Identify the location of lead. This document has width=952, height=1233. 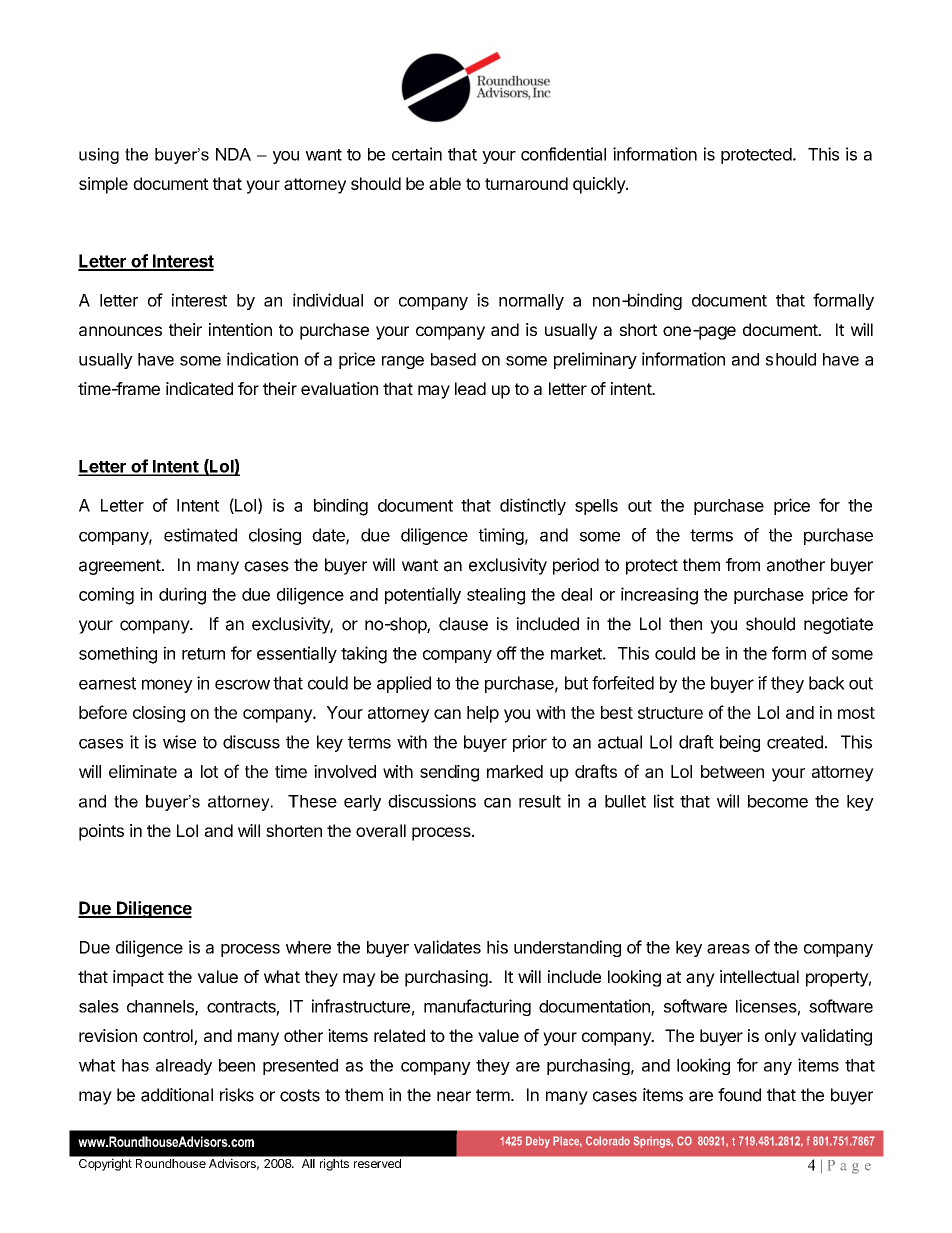
(470, 388).
